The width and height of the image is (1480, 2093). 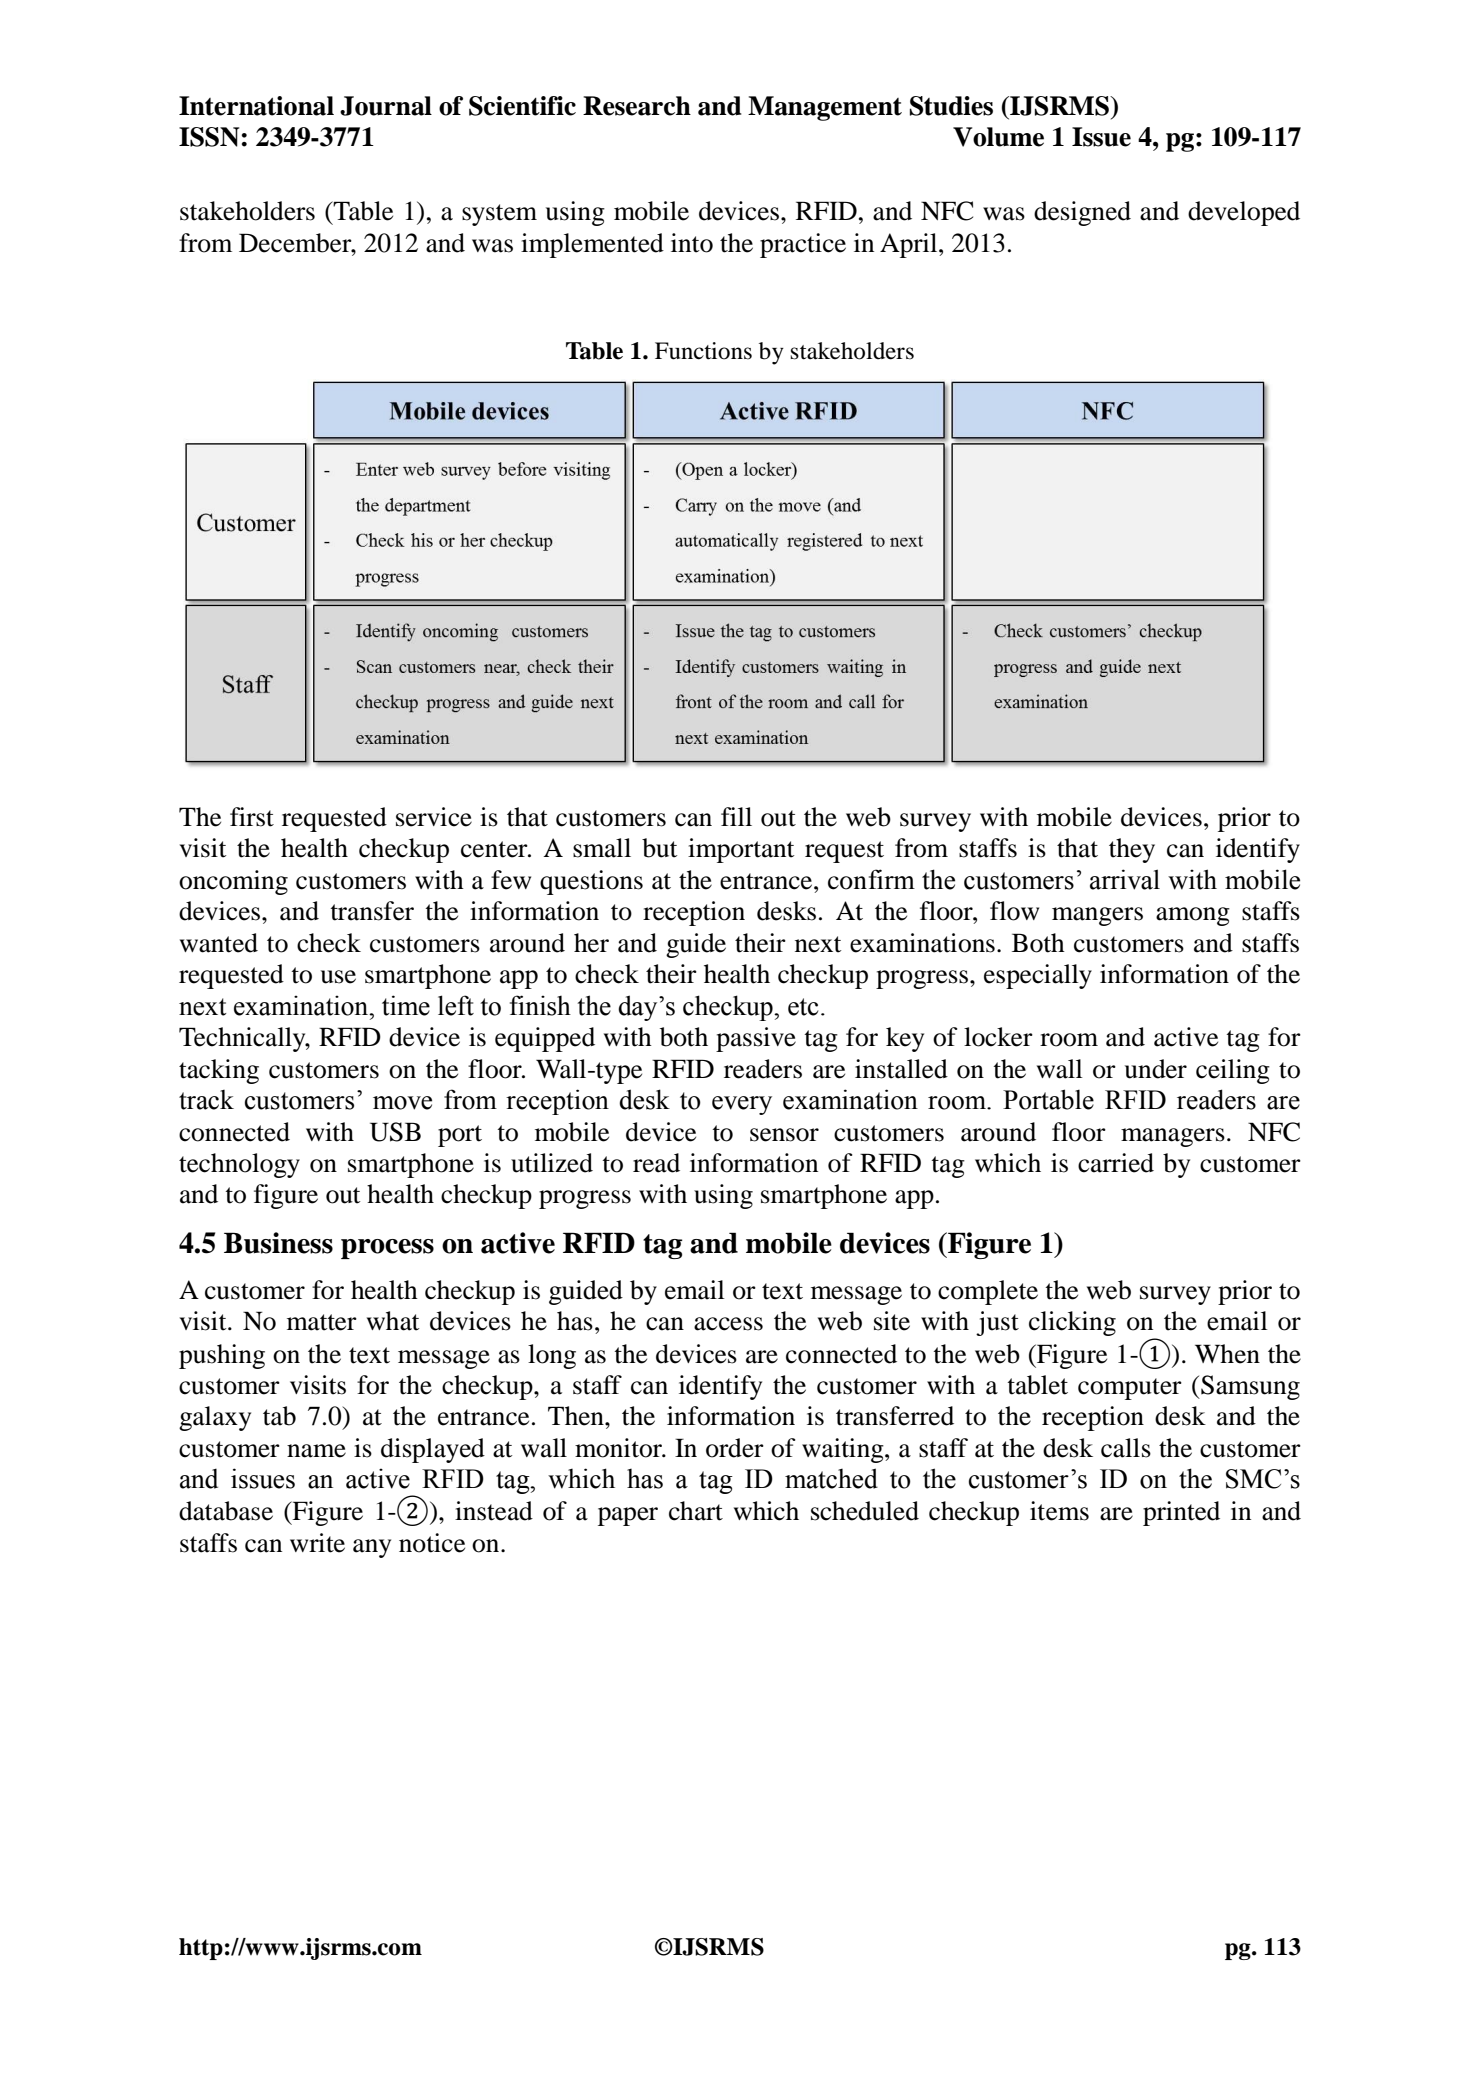 What do you see at coordinates (317, 1543) in the image?
I see `write` at bounding box center [317, 1543].
